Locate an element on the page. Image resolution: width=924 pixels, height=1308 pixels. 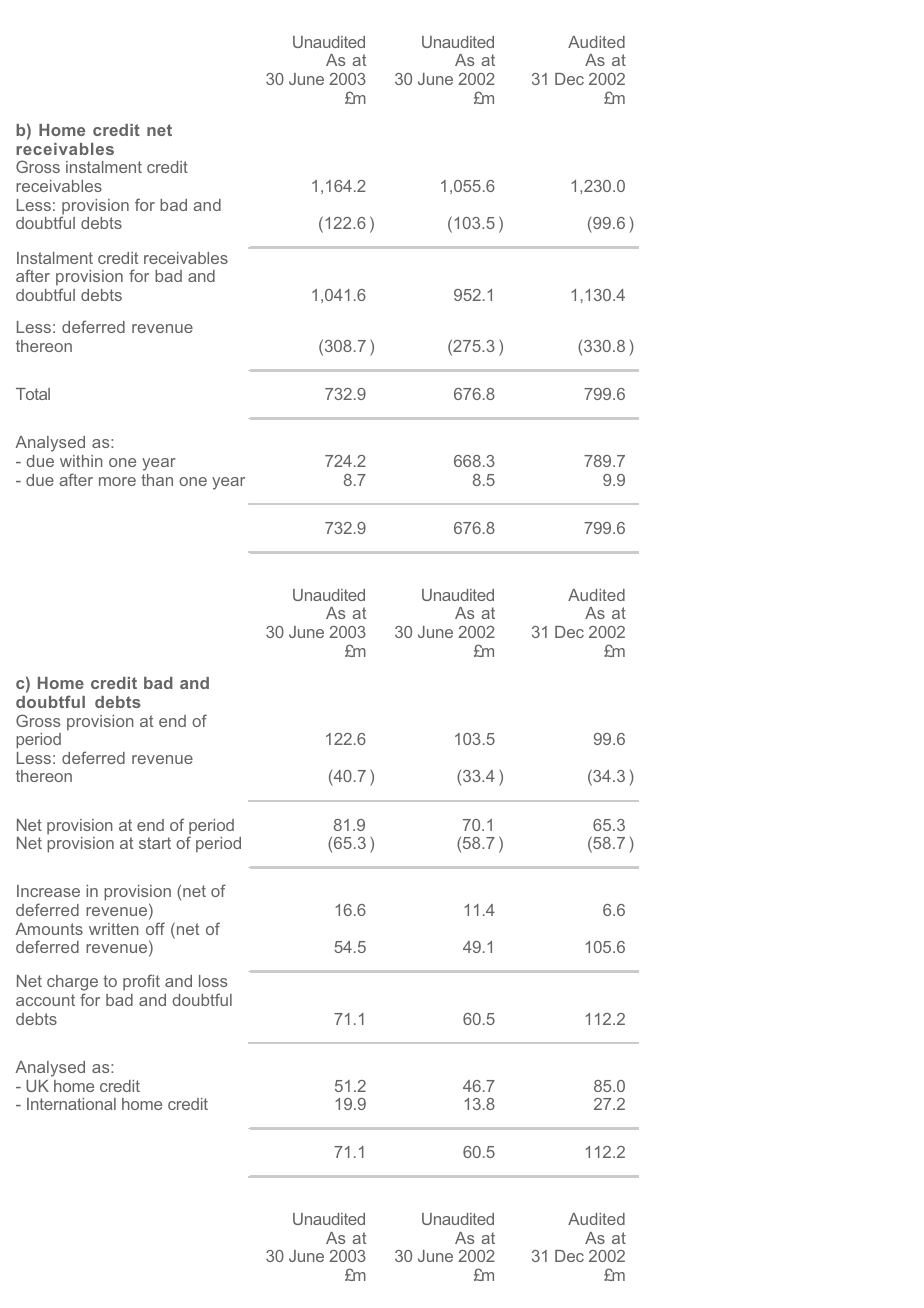
loss is located at coordinates (213, 981).
